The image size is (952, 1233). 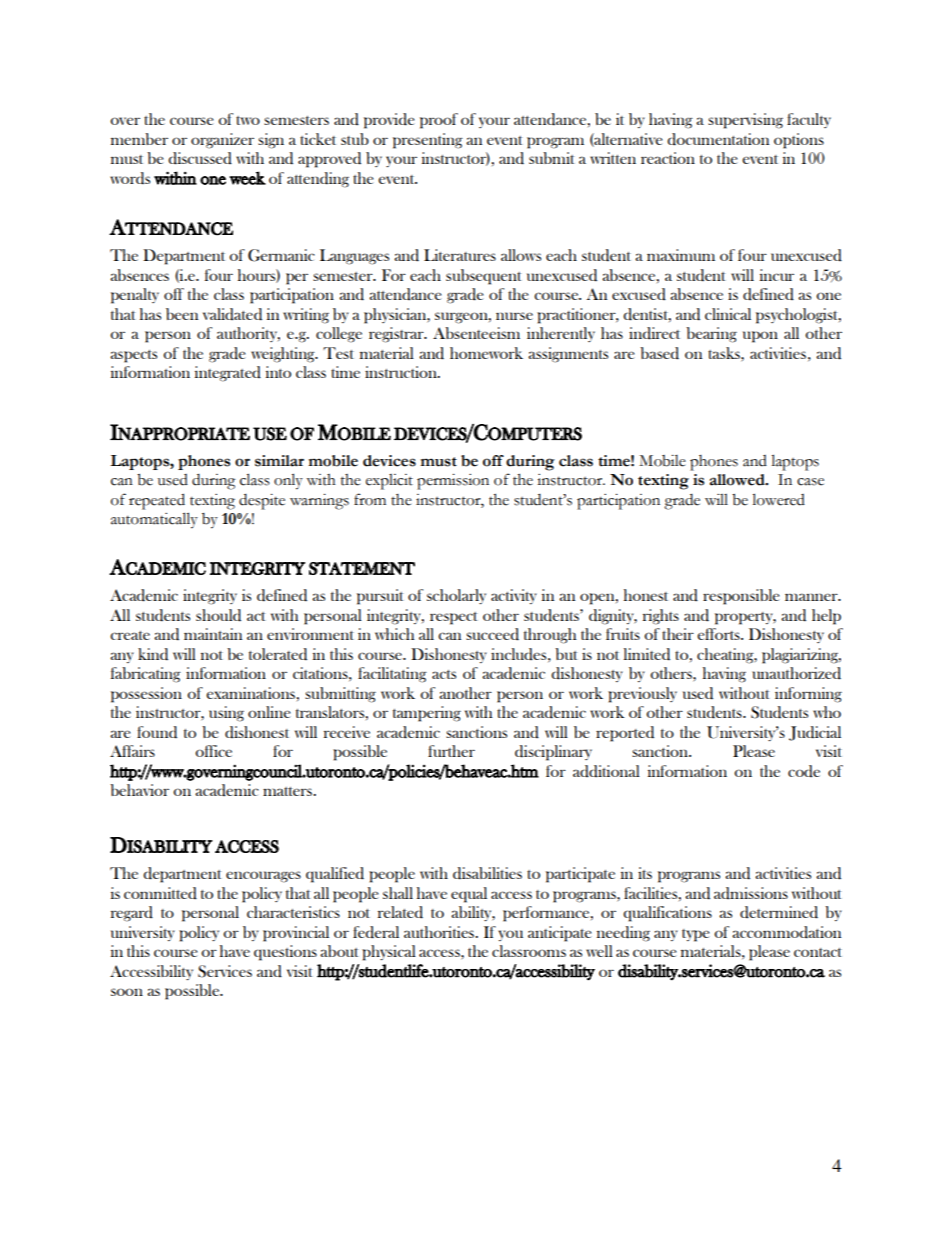 I want to click on authorities, so click(x=440, y=932).
